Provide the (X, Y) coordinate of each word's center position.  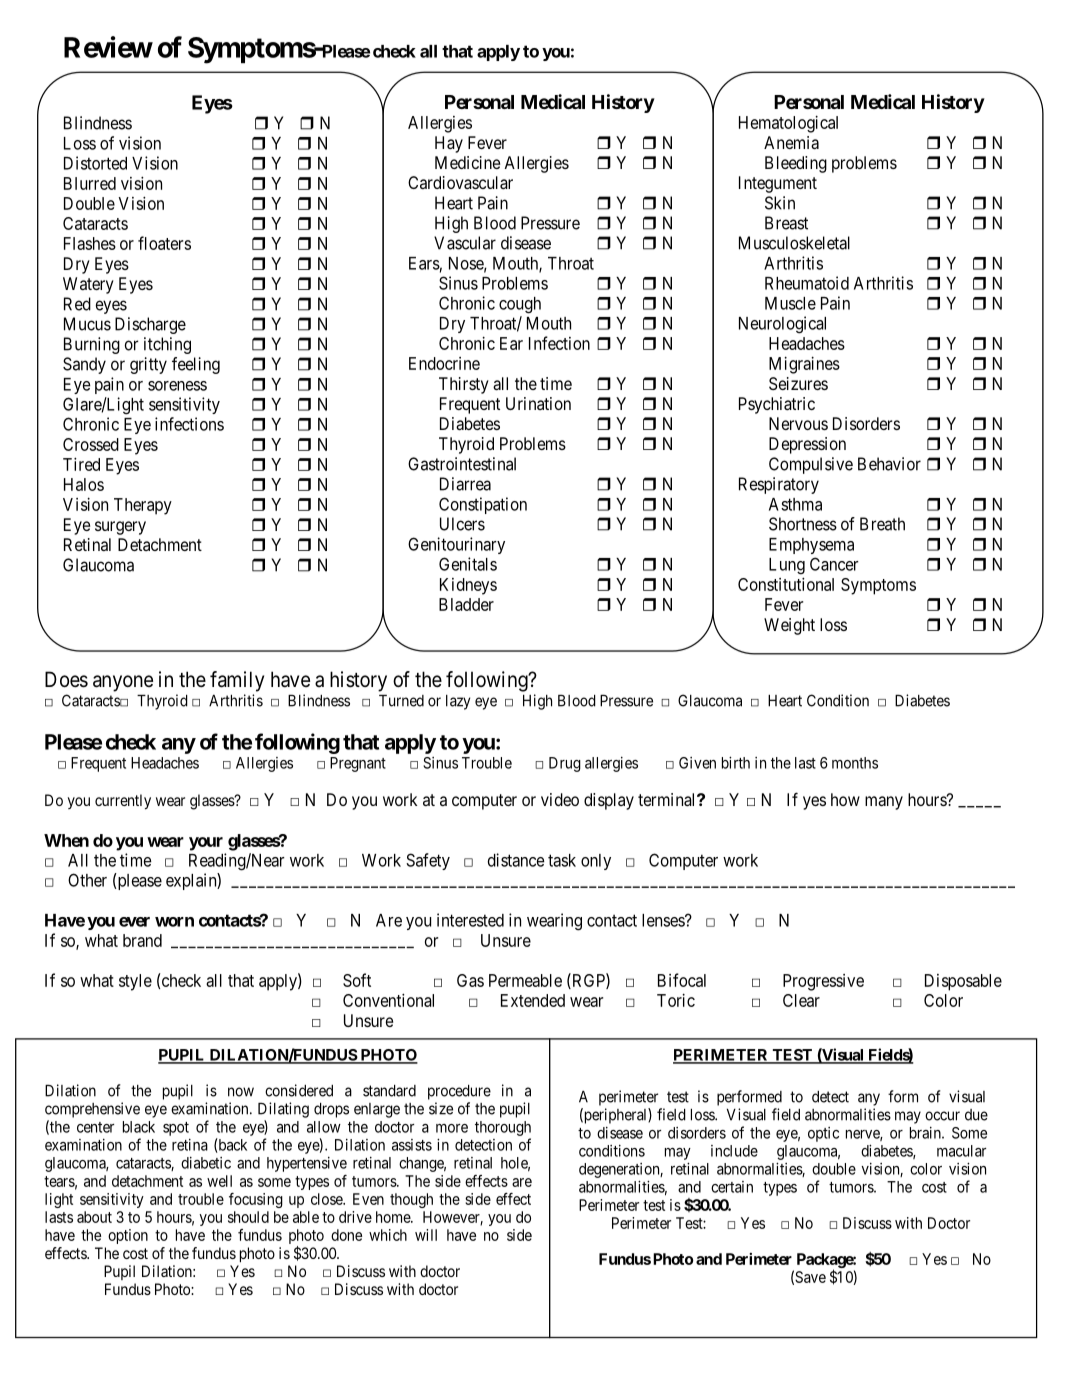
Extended (533, 1000)
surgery (120, 528)
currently (123, 802)
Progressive (823, 982)
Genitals (468, 564)
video (560, 799)
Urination (538, 403)
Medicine (467, 162)
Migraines (804, 365)
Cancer (834, 564)
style (135, 982)
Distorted (95, 163)
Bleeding (796, 164)
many (884, 803)
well (219, 1181)
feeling (196, 365)
